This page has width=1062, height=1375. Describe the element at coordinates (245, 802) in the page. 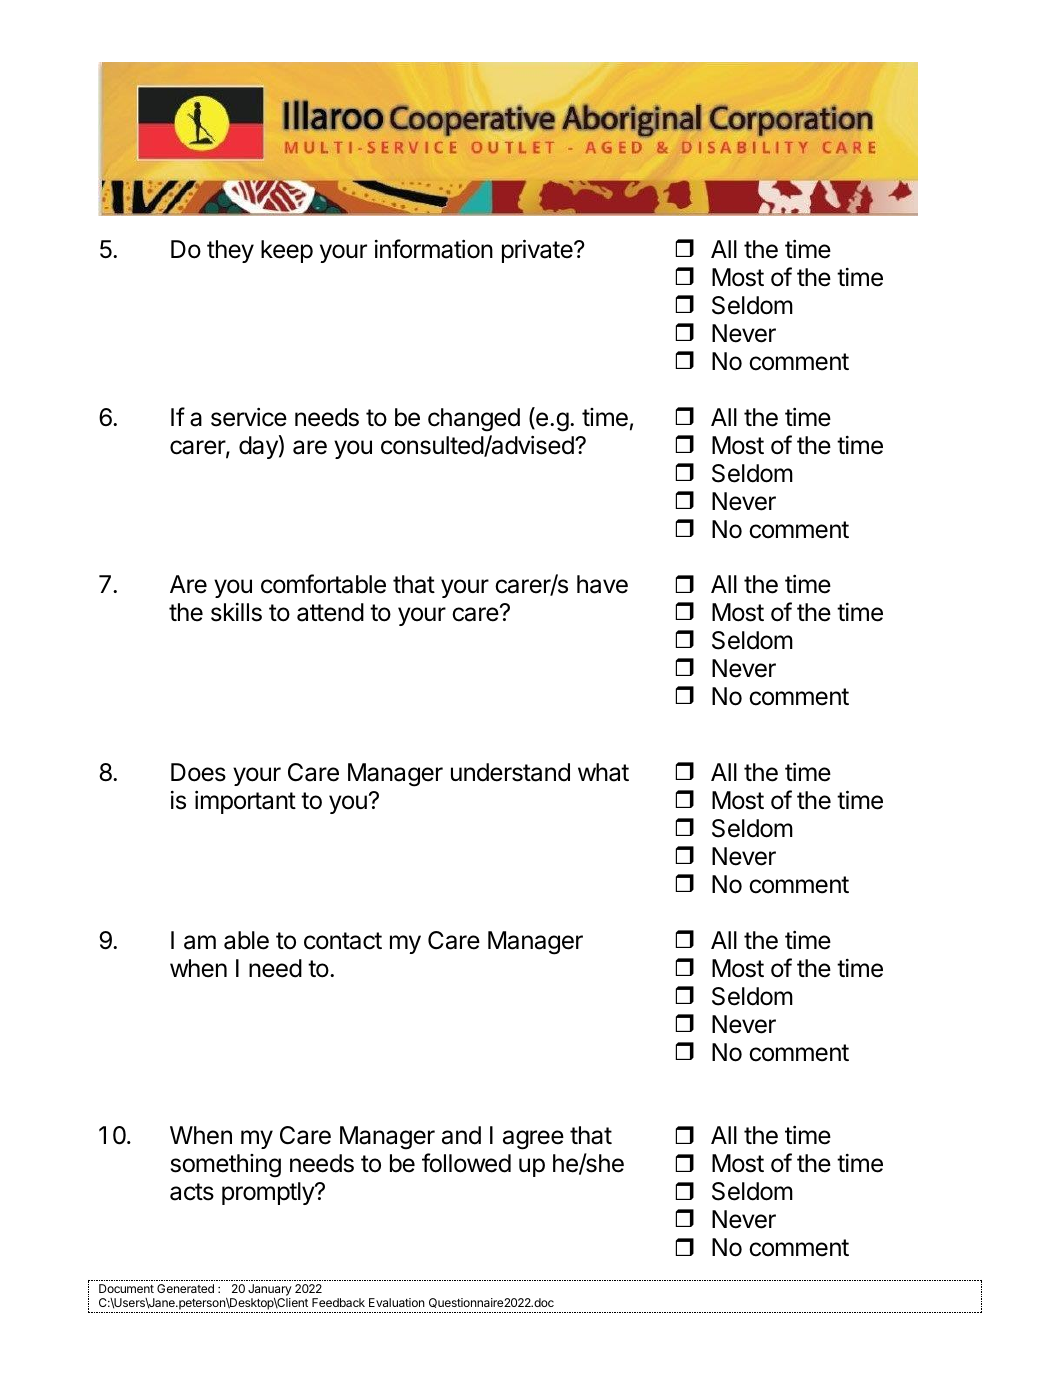

I see `important` at that location.
